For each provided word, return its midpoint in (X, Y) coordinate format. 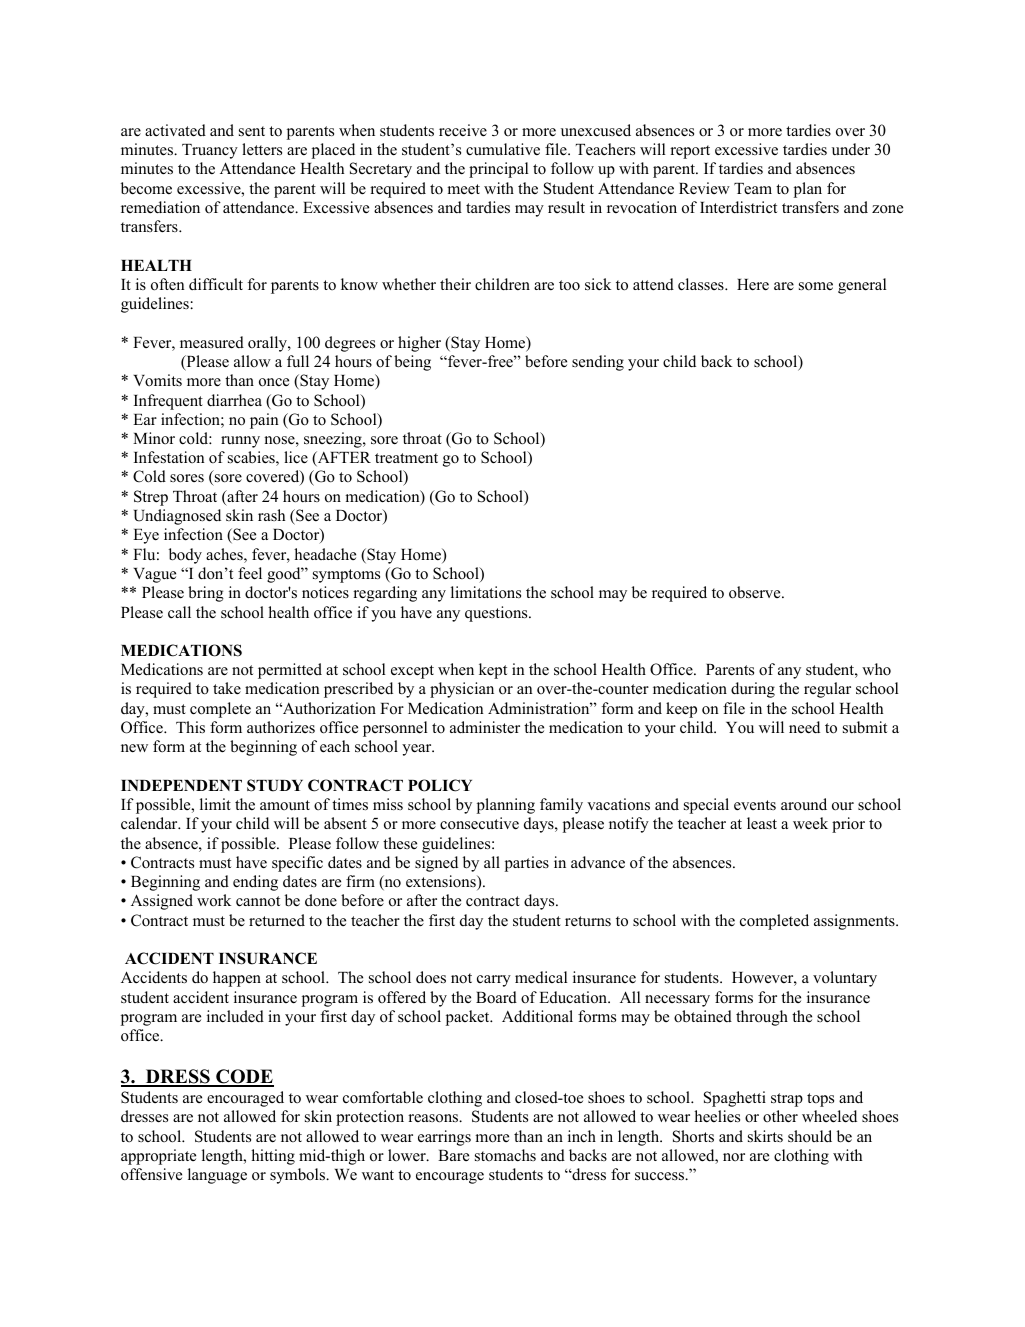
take (227, 688)
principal (498, 170)
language (217, 1176)
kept (493, 671)
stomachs (505, 1155)
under (851, 149)
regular (827, 690)
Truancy (210, 151)
